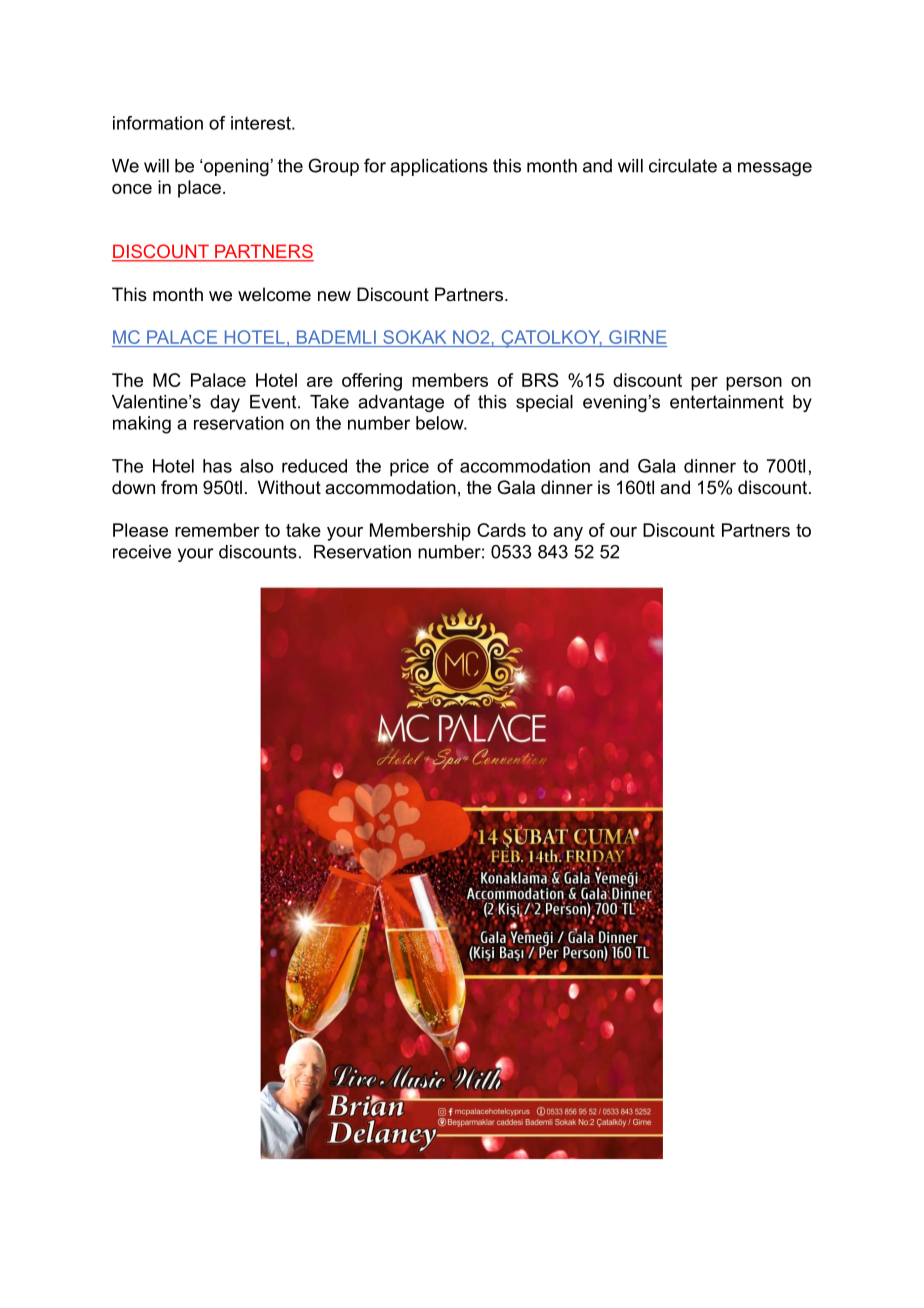  I want to click on circulate, so click(683, 166).
